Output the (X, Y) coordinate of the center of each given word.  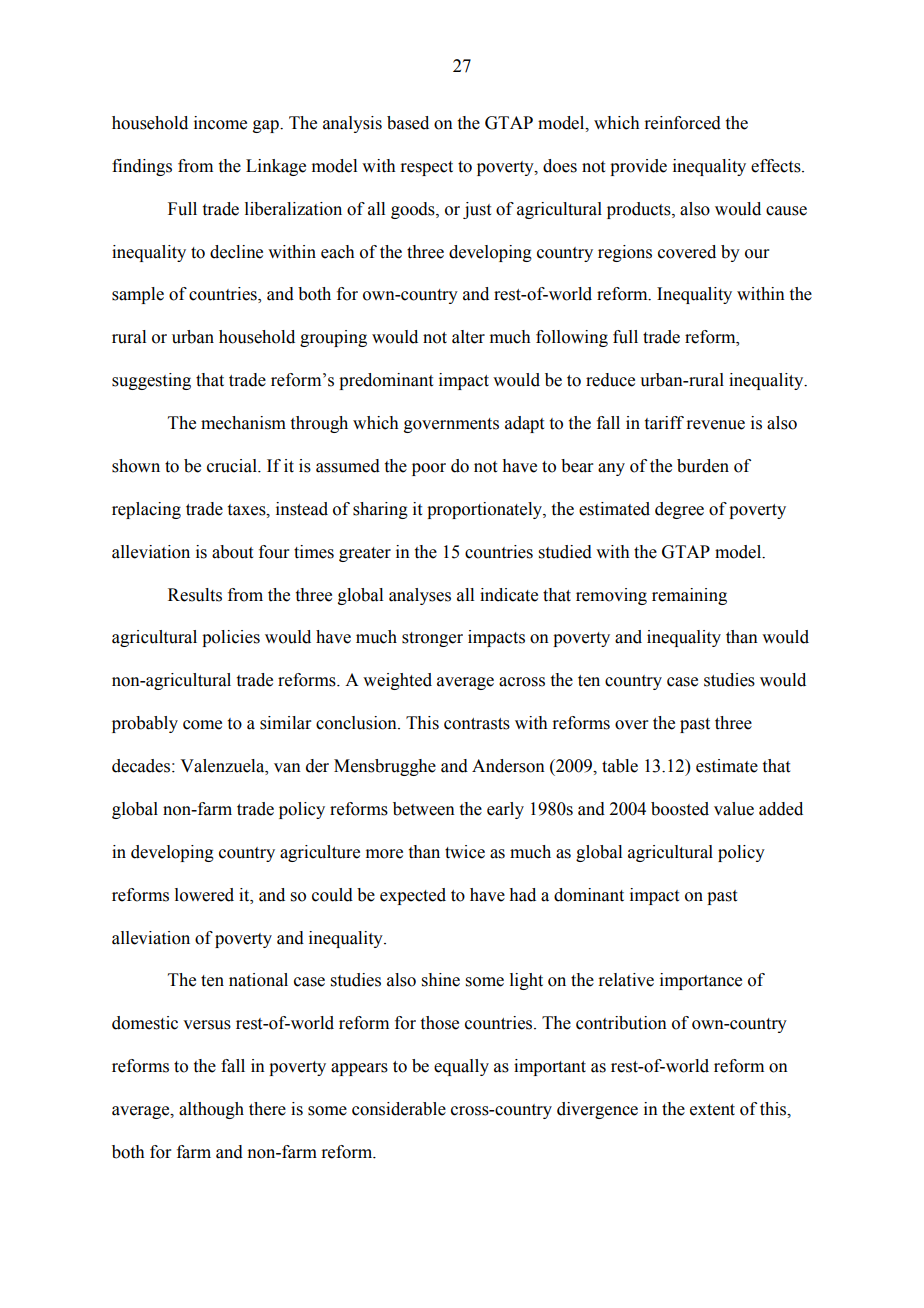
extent (712, 1110)
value (734, 809)
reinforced (682, 123)
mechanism (243, 423)
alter (468, 337)
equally (461, 1067)
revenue (715, 425)
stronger (432, 639)
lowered (204, 895)
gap (267, 126)
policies (231, 638)
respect (426, 168)
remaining (689, 596)
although (211, 1110)
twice (465, 852)
